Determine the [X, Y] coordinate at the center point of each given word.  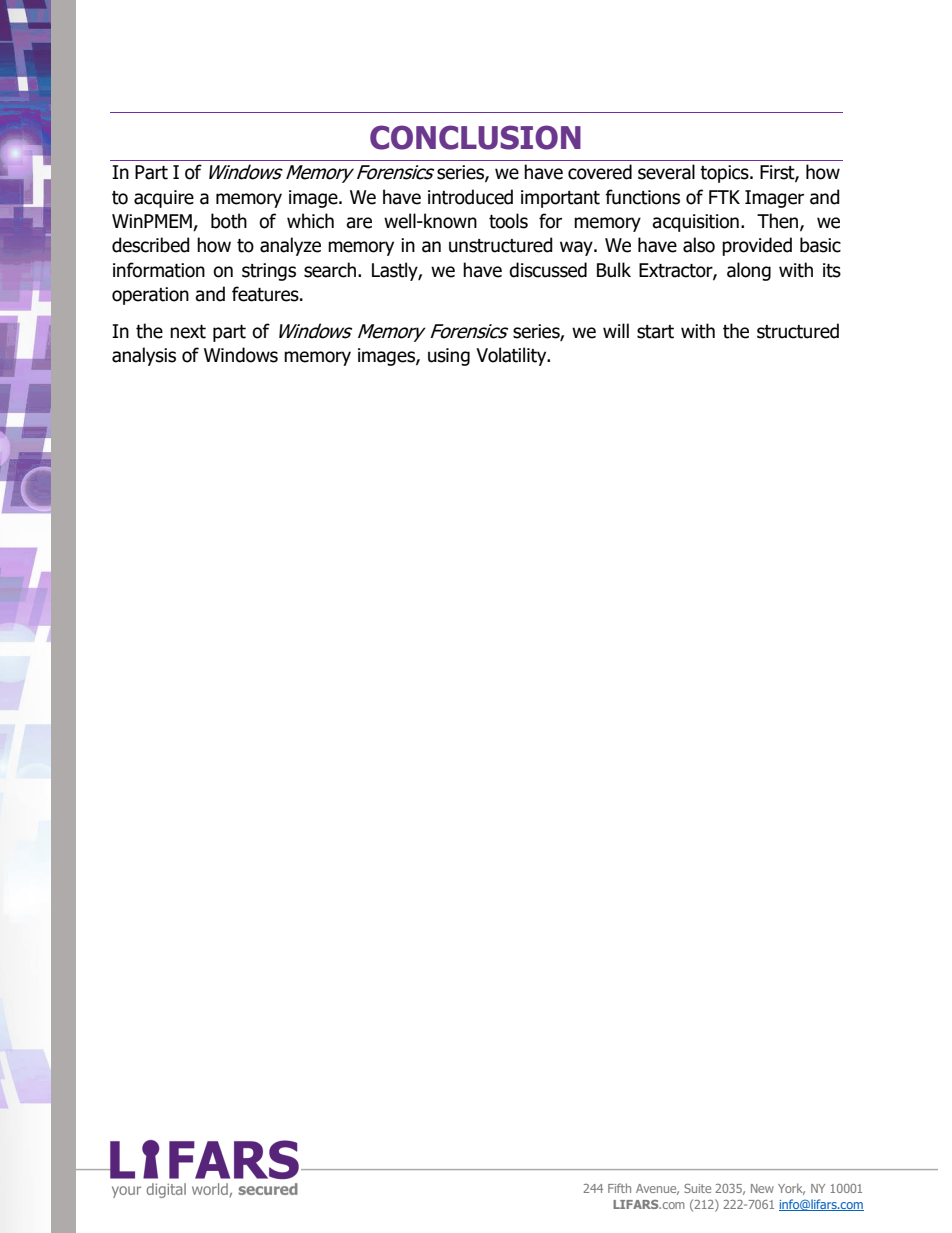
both [229, 221]
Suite [697, 1188]
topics [725, 174]
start [655, 332]
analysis [144, 356]
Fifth [619, 1188]
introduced [470, 197]
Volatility [512, 356]
